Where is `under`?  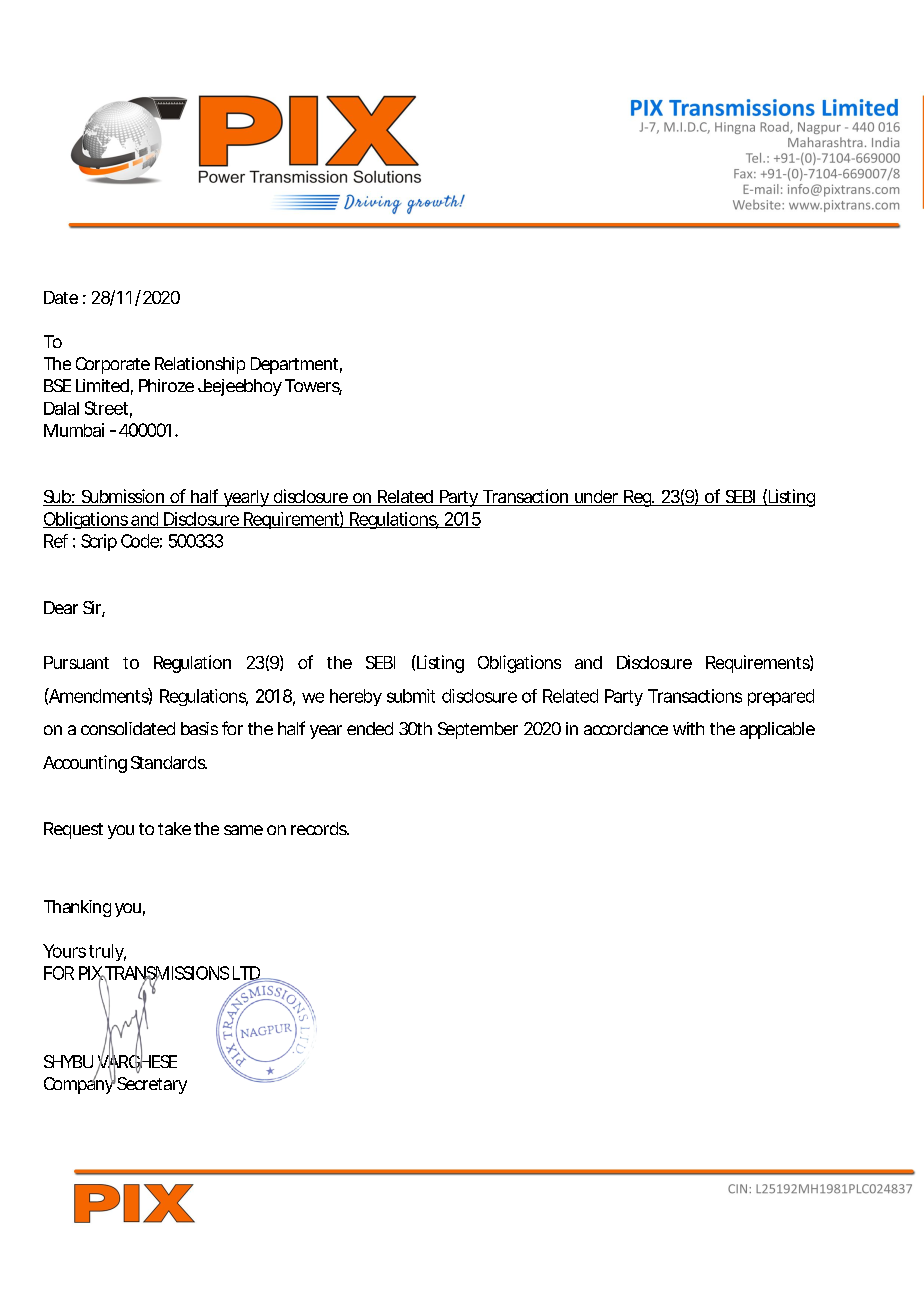
under is located at coordinates (596, 498).
